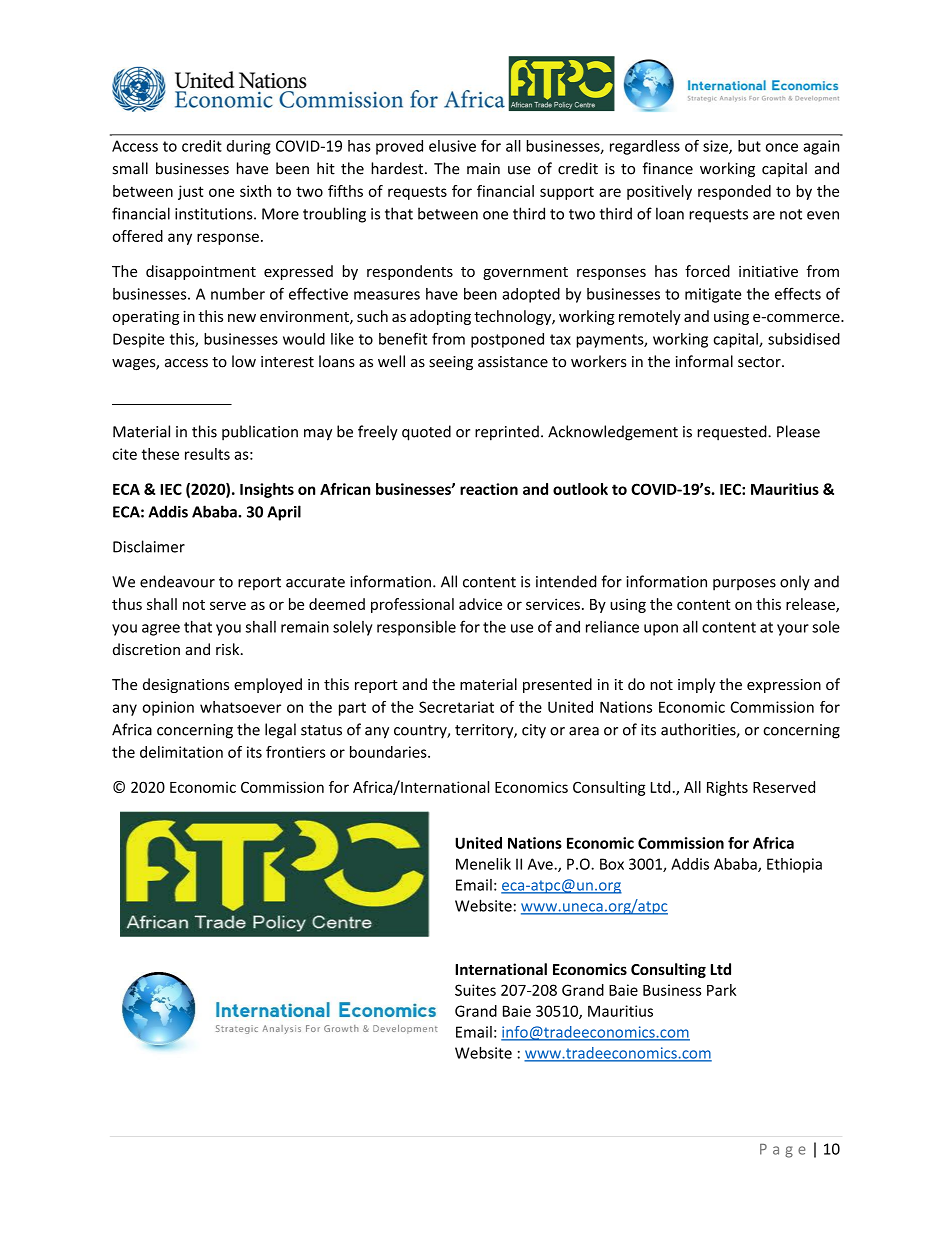 This screenshot has width=952, height=1233. Describe the element at coordinates (295, 752) in the screenshot. I see `frontiers` at that location.
